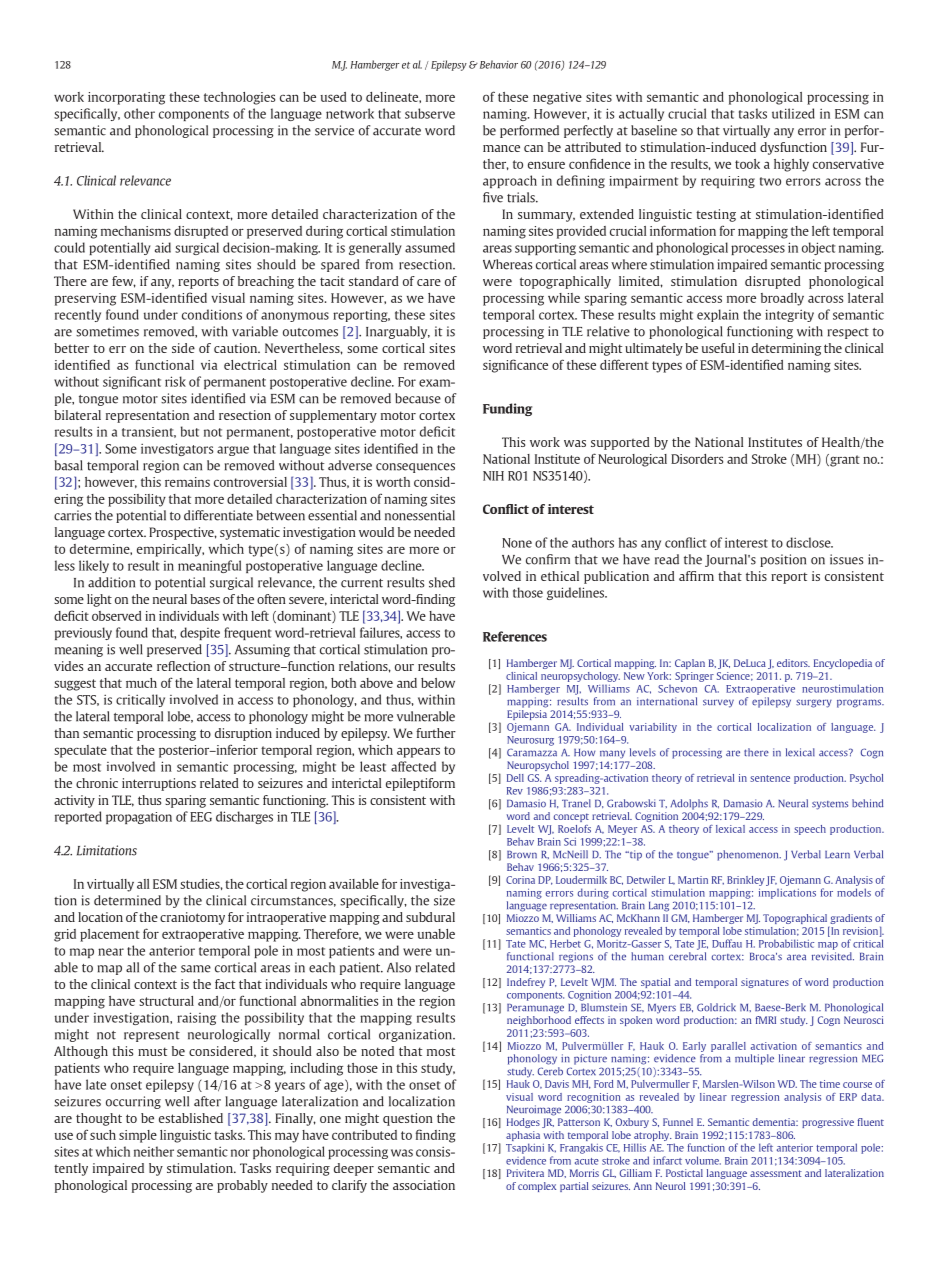 The image size is (952, 1270). I want to click on likely, so click(94, 566).
